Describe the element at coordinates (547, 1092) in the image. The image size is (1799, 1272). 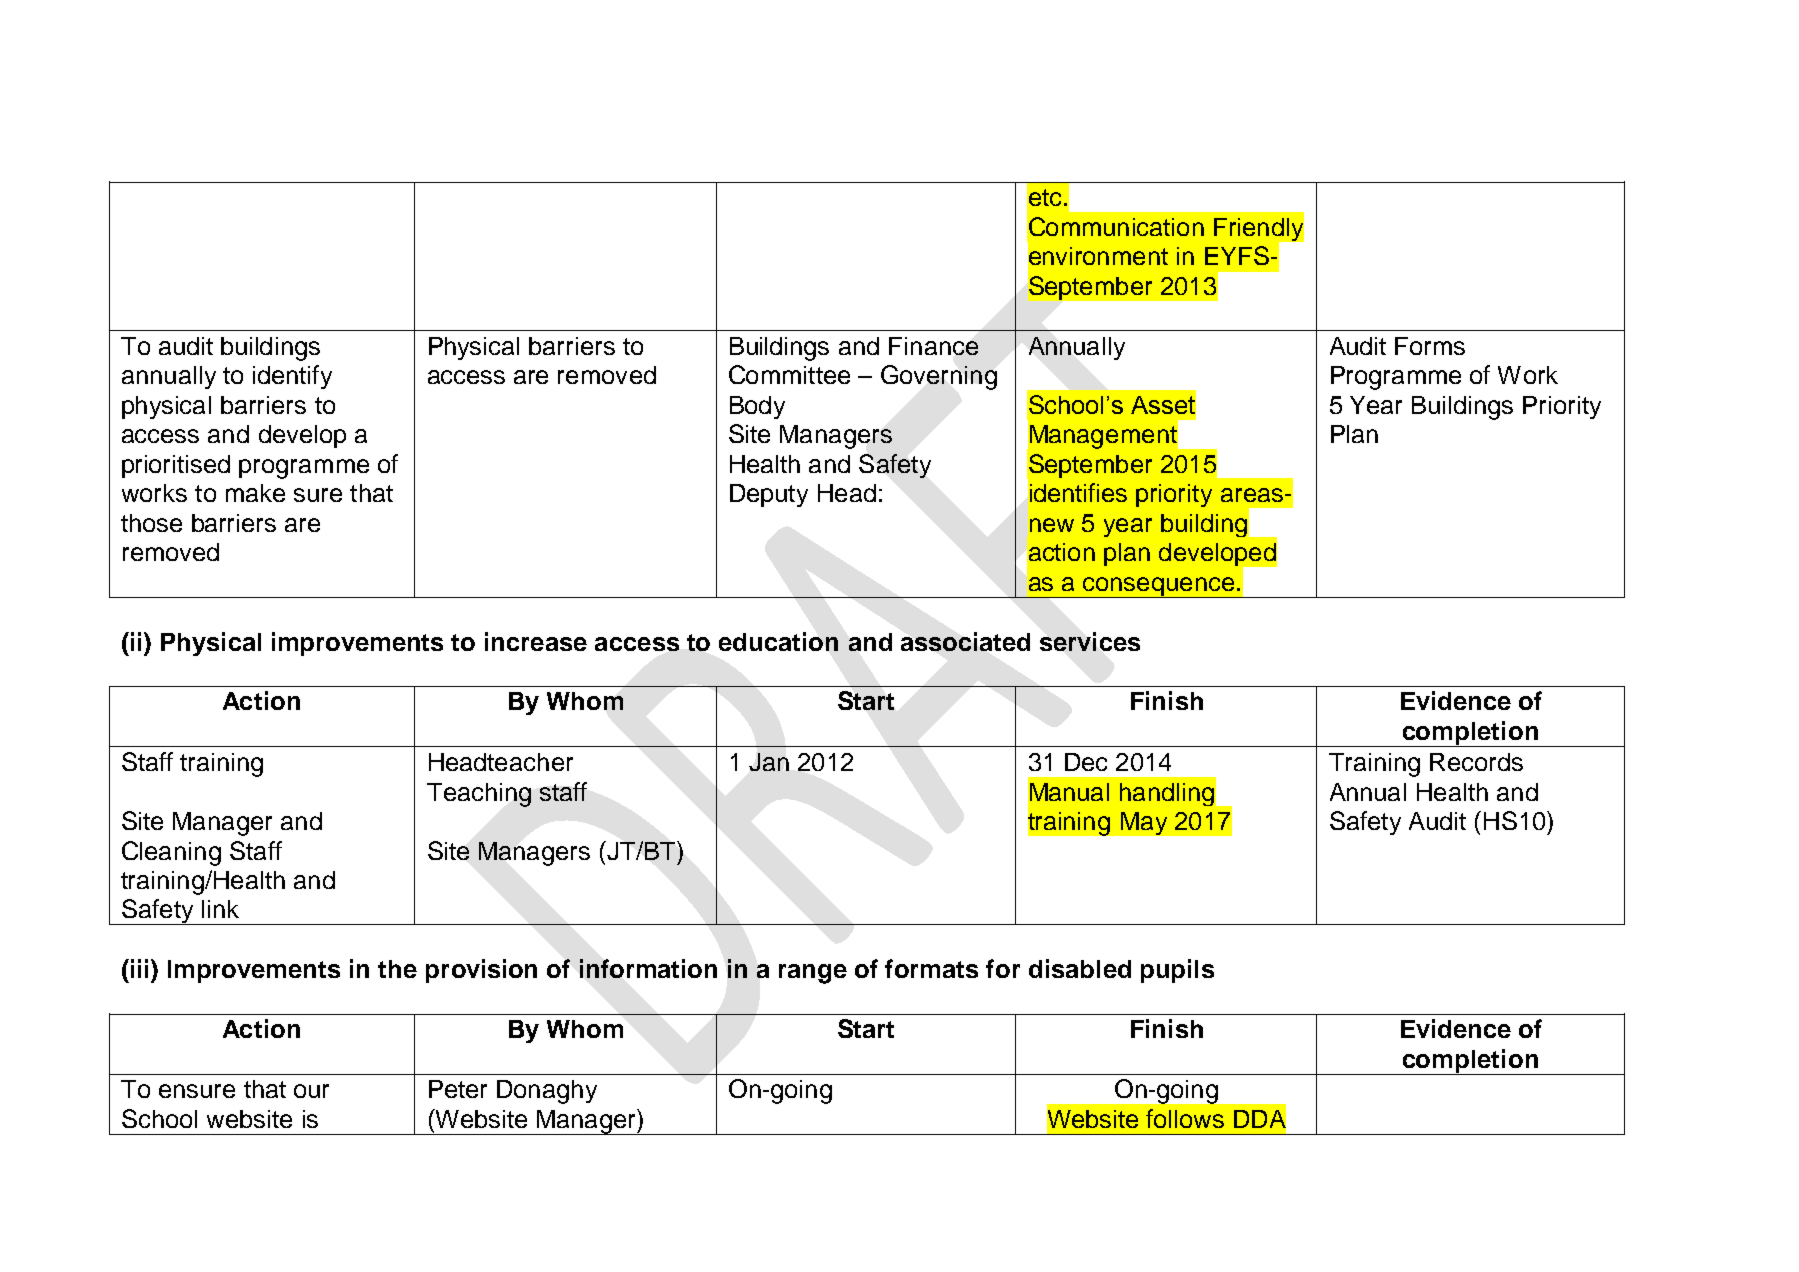
I see `Donaghy` at that location.
